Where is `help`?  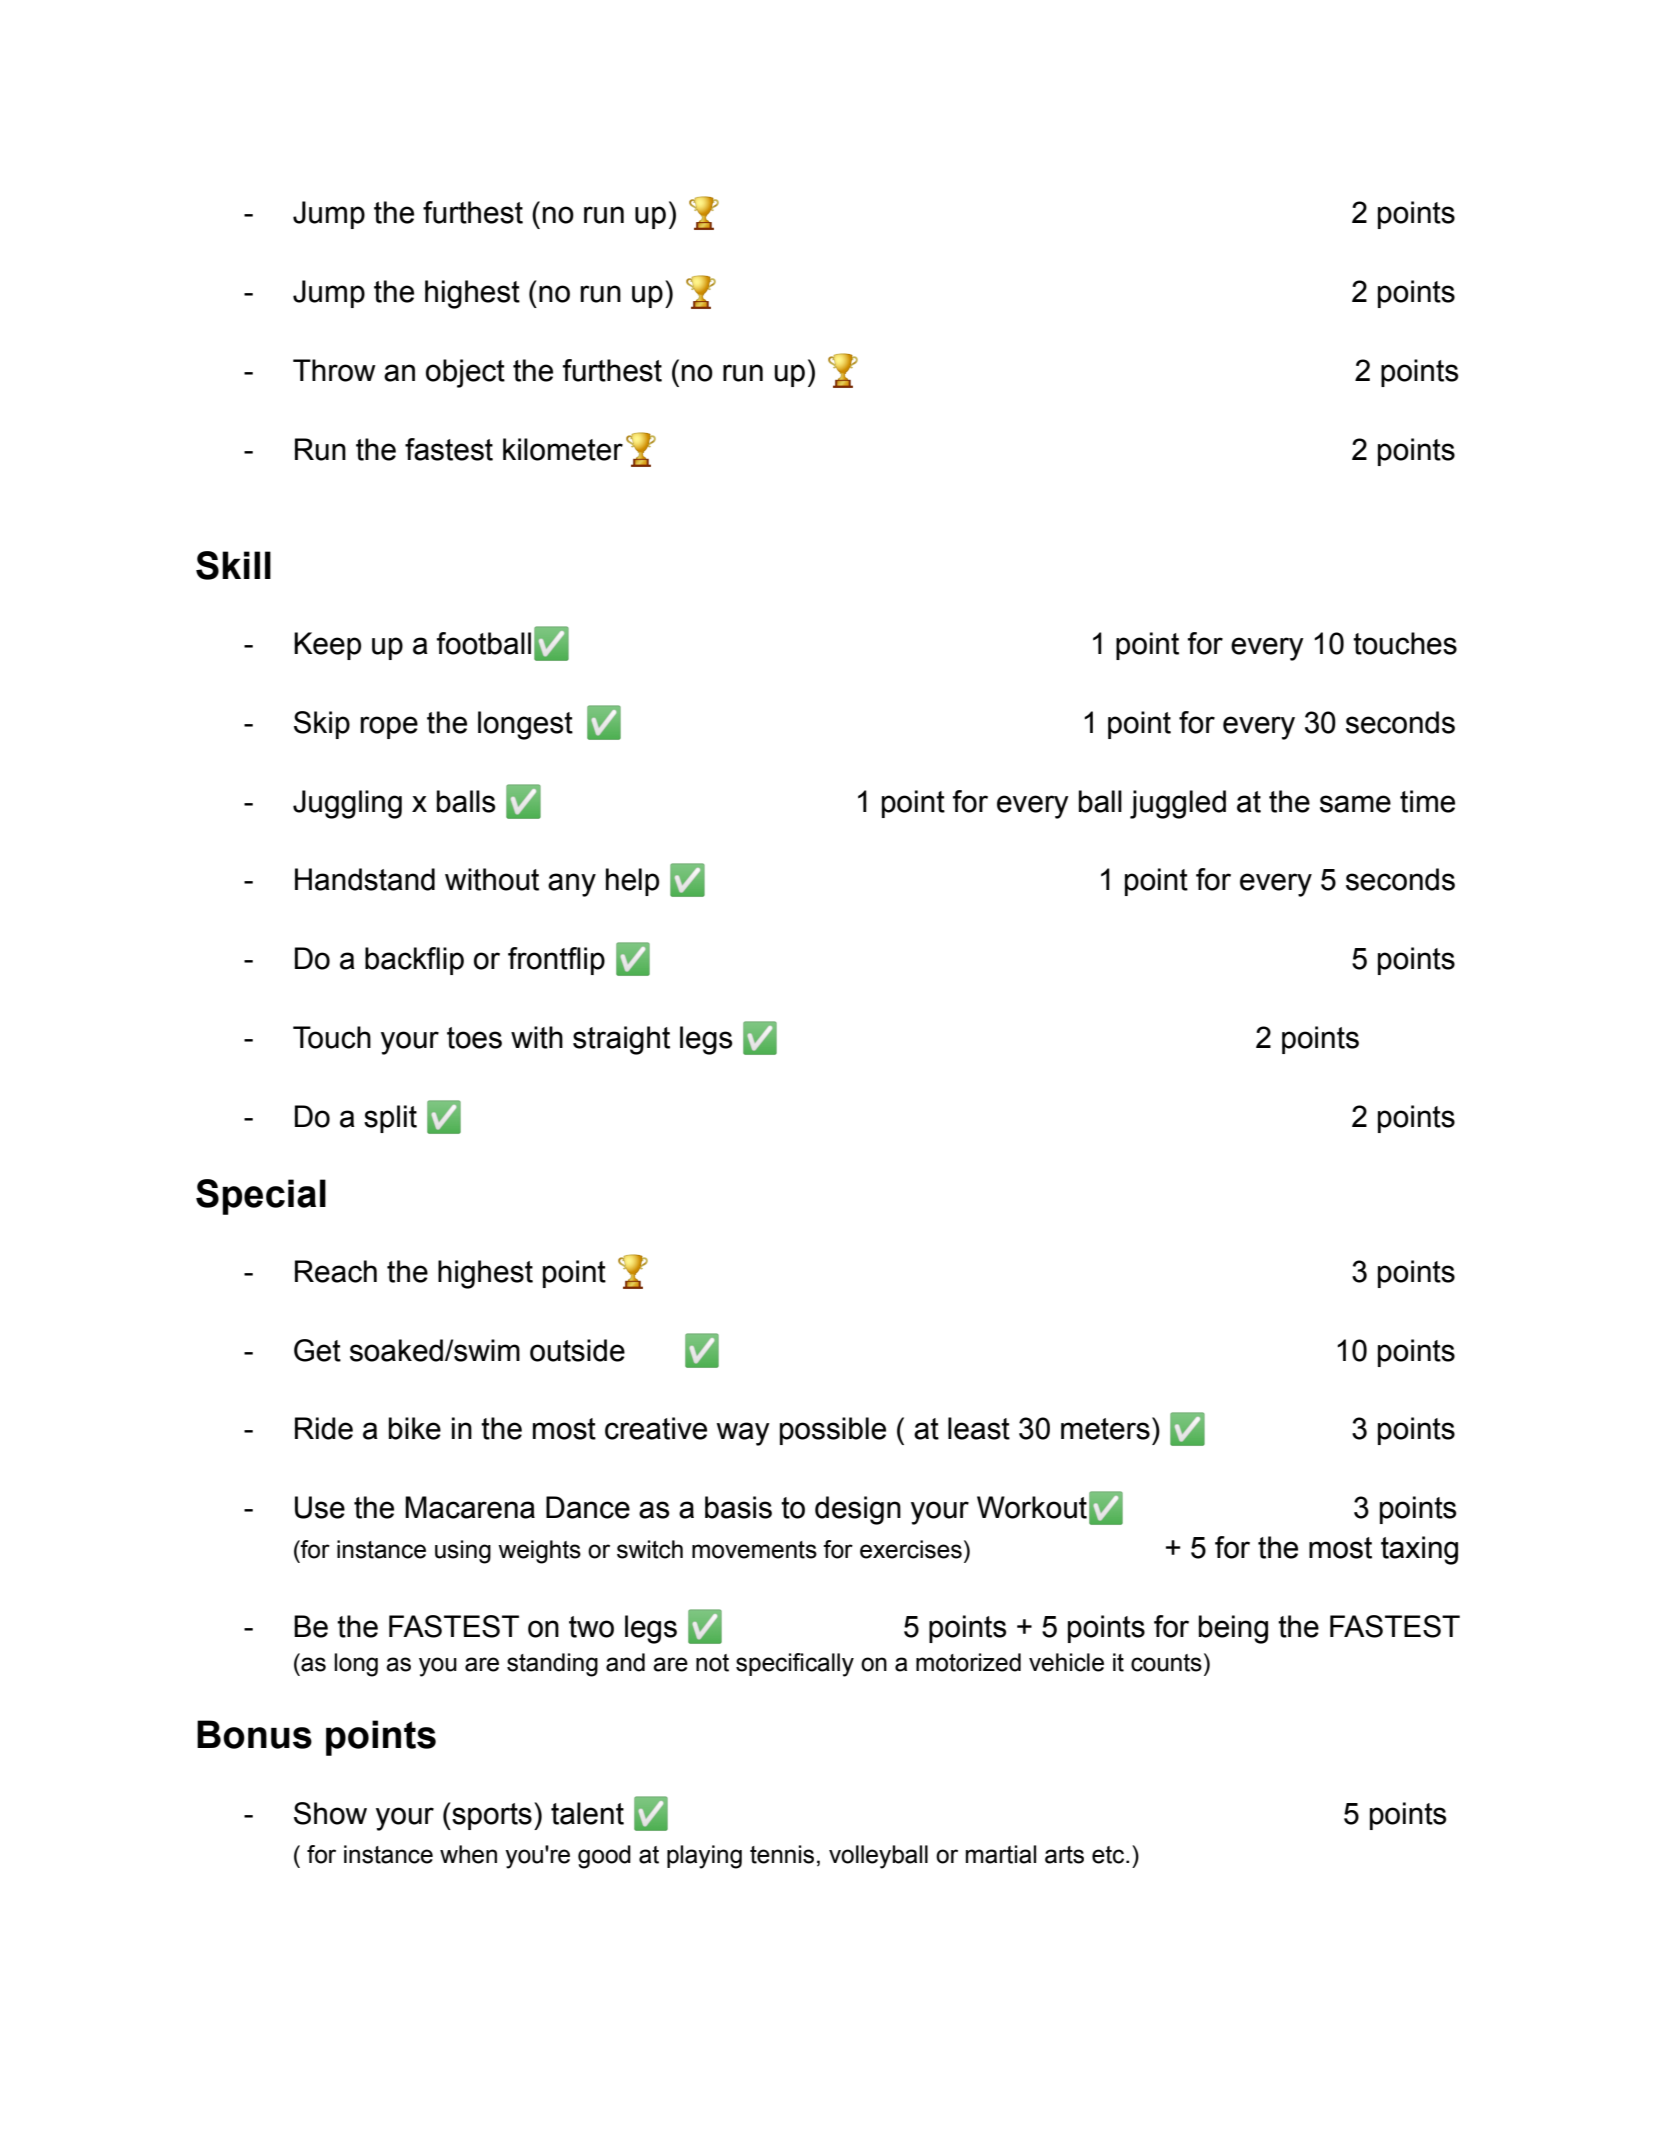 help is located at coordinates (632, 882).
